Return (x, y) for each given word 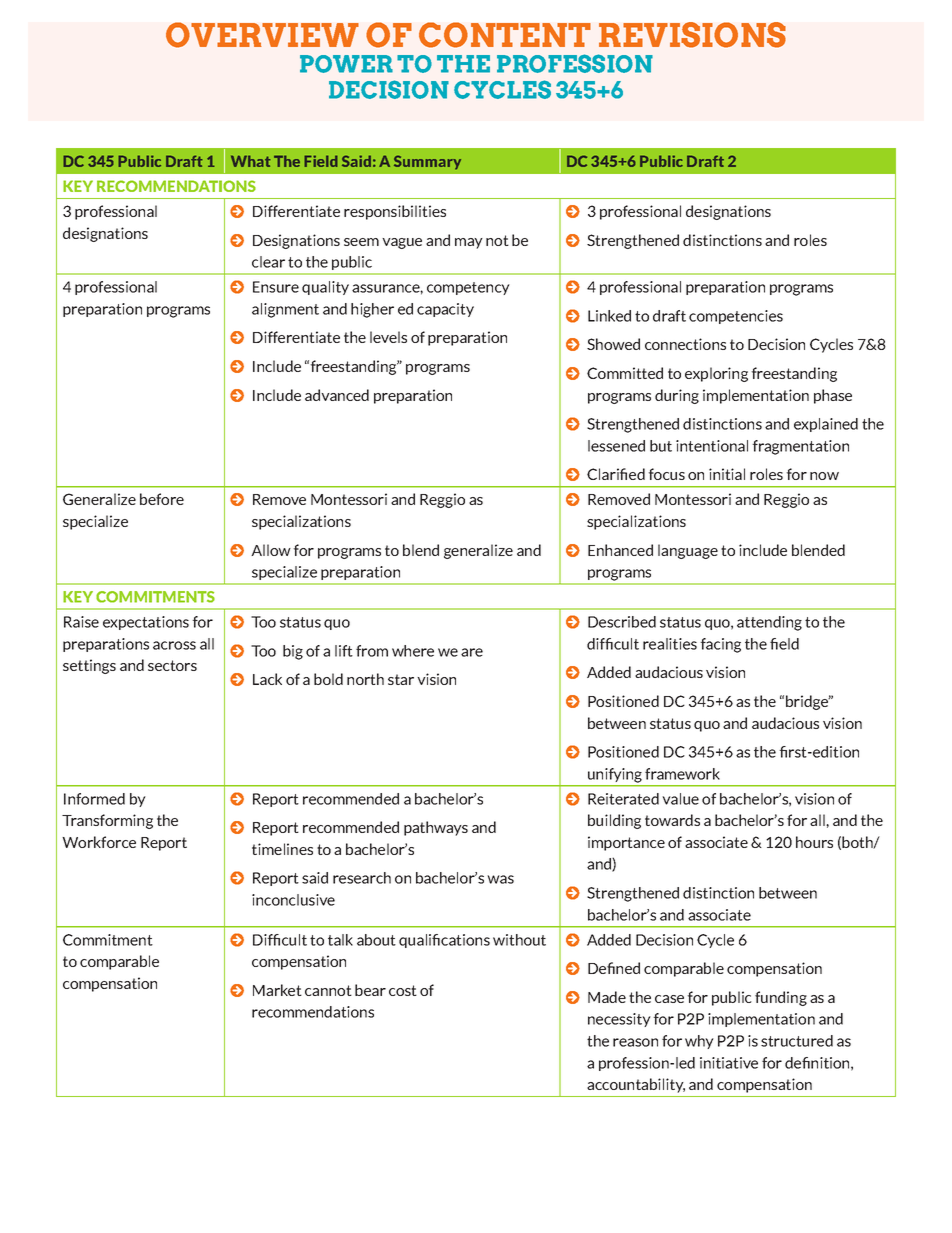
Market (277, 990)
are (472, 652)
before (162, 499)
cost (403, 990)
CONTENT (505, 35)
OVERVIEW (262, 35)
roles (810, 240)
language (688, 551)
